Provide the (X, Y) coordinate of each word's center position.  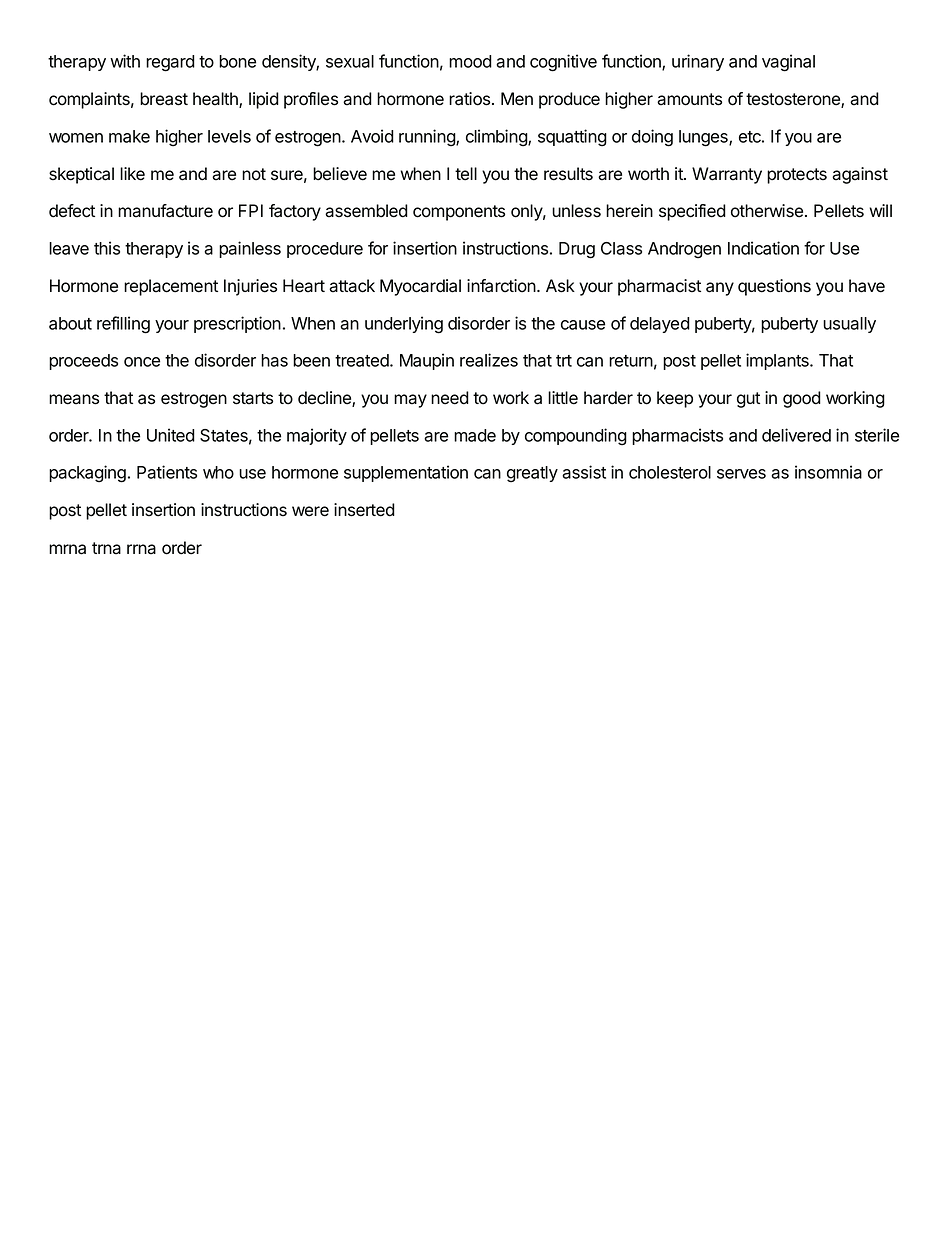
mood (470, 61)
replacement (171, 287)
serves (741, 474)
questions (774, 287)
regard (170, 63)
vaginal (788, 63)
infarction (502, 286)
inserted (364, 510)
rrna (141, 549)
